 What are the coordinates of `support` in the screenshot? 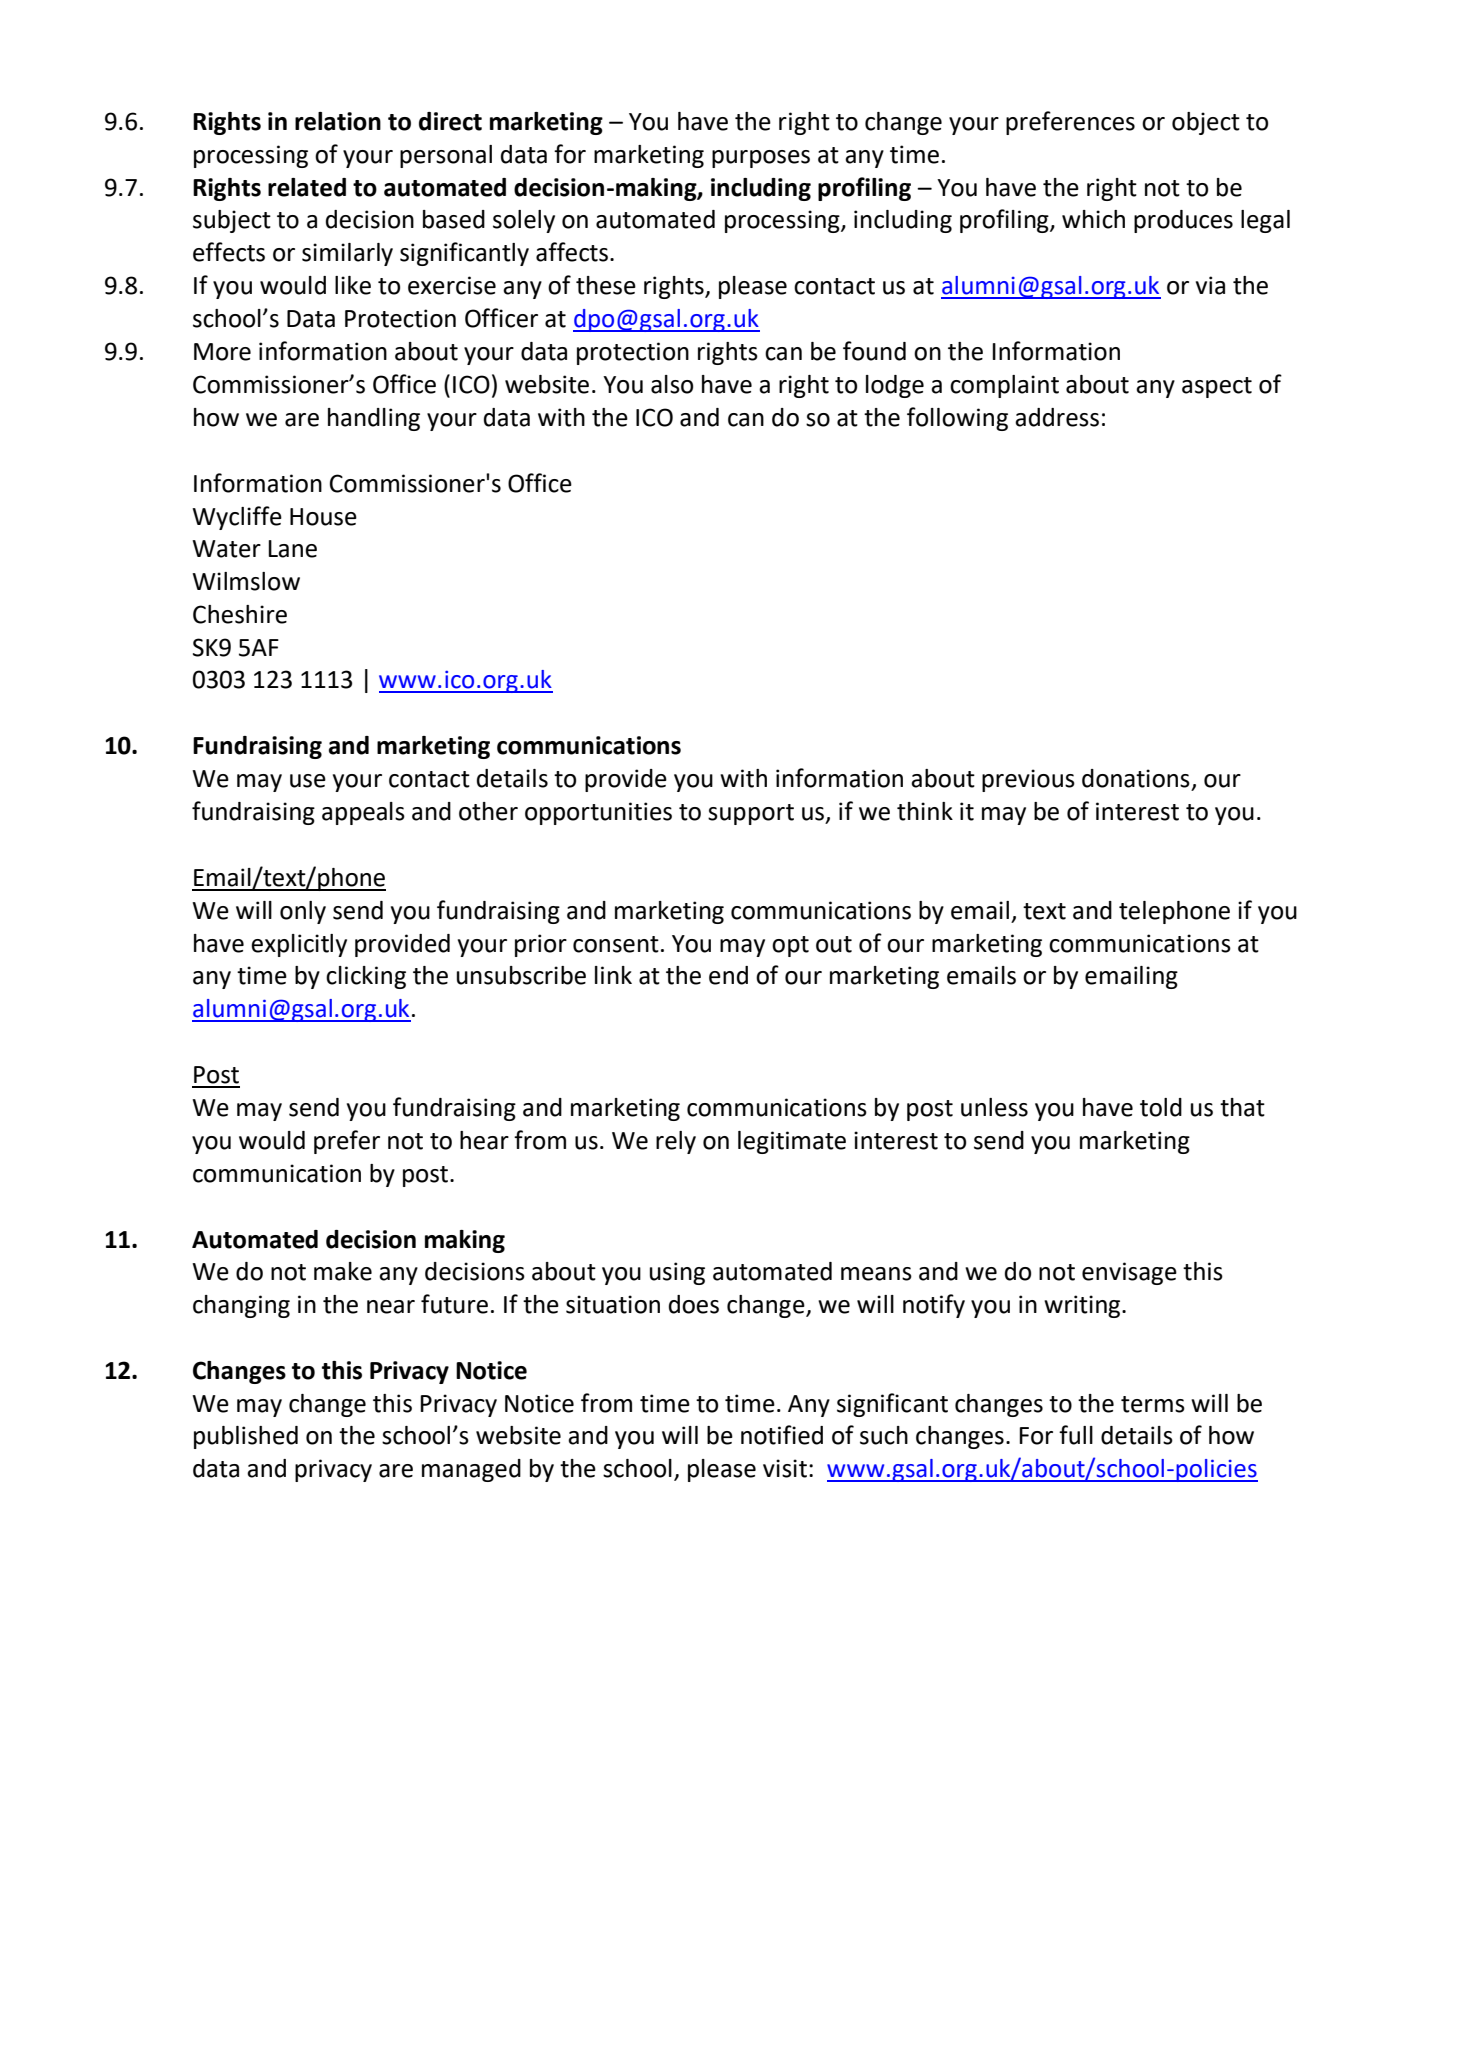 It's located at (751, 814).
